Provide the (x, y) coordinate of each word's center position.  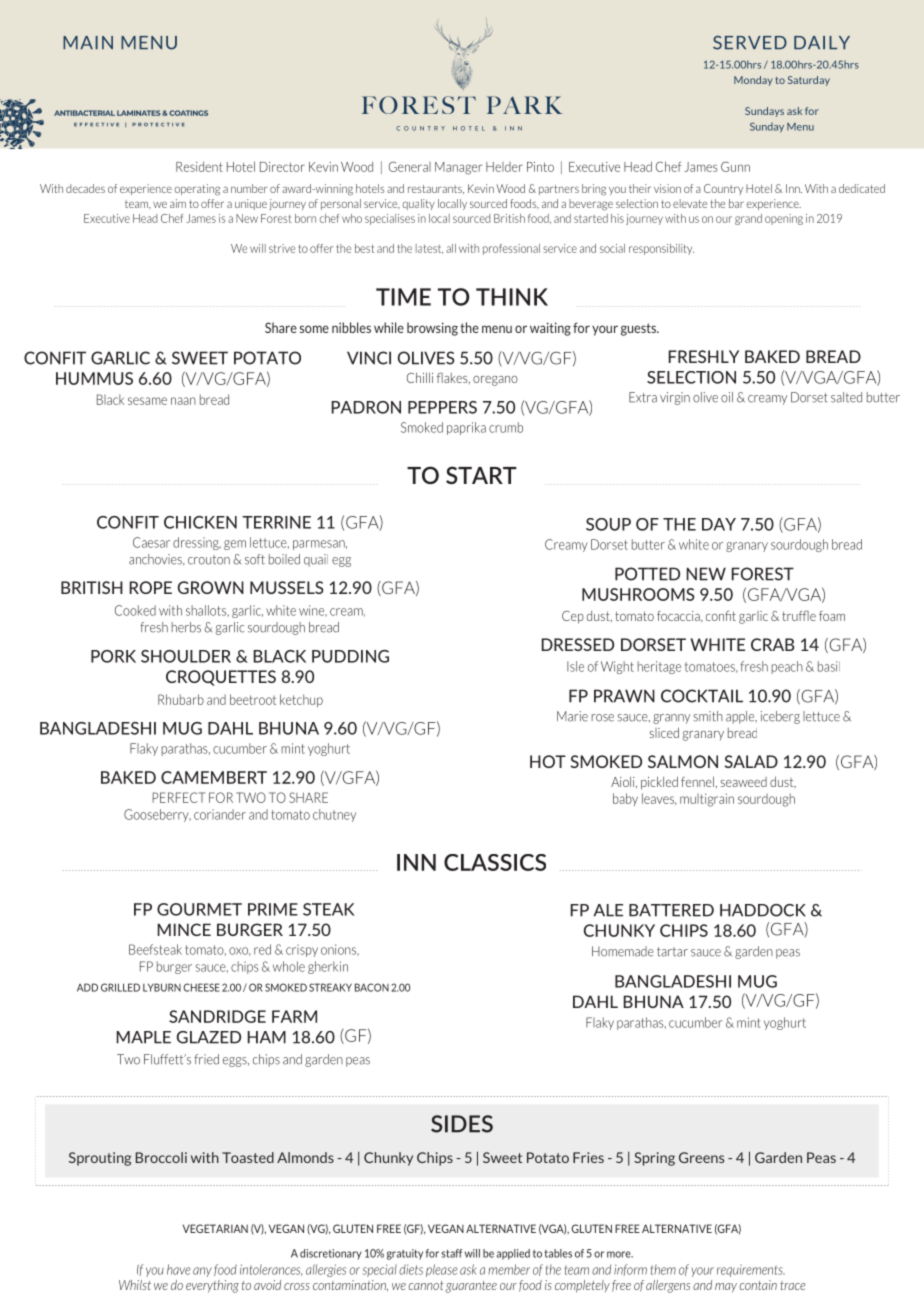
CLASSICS (495, 862)
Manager (458, 168)
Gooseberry (157, 815)
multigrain (707, 800)
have (178, 1269)
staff (451, 1253)
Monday (753, 81)
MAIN (88, 42)
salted (846, 397)
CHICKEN (200, 522)
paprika (466, 428)
